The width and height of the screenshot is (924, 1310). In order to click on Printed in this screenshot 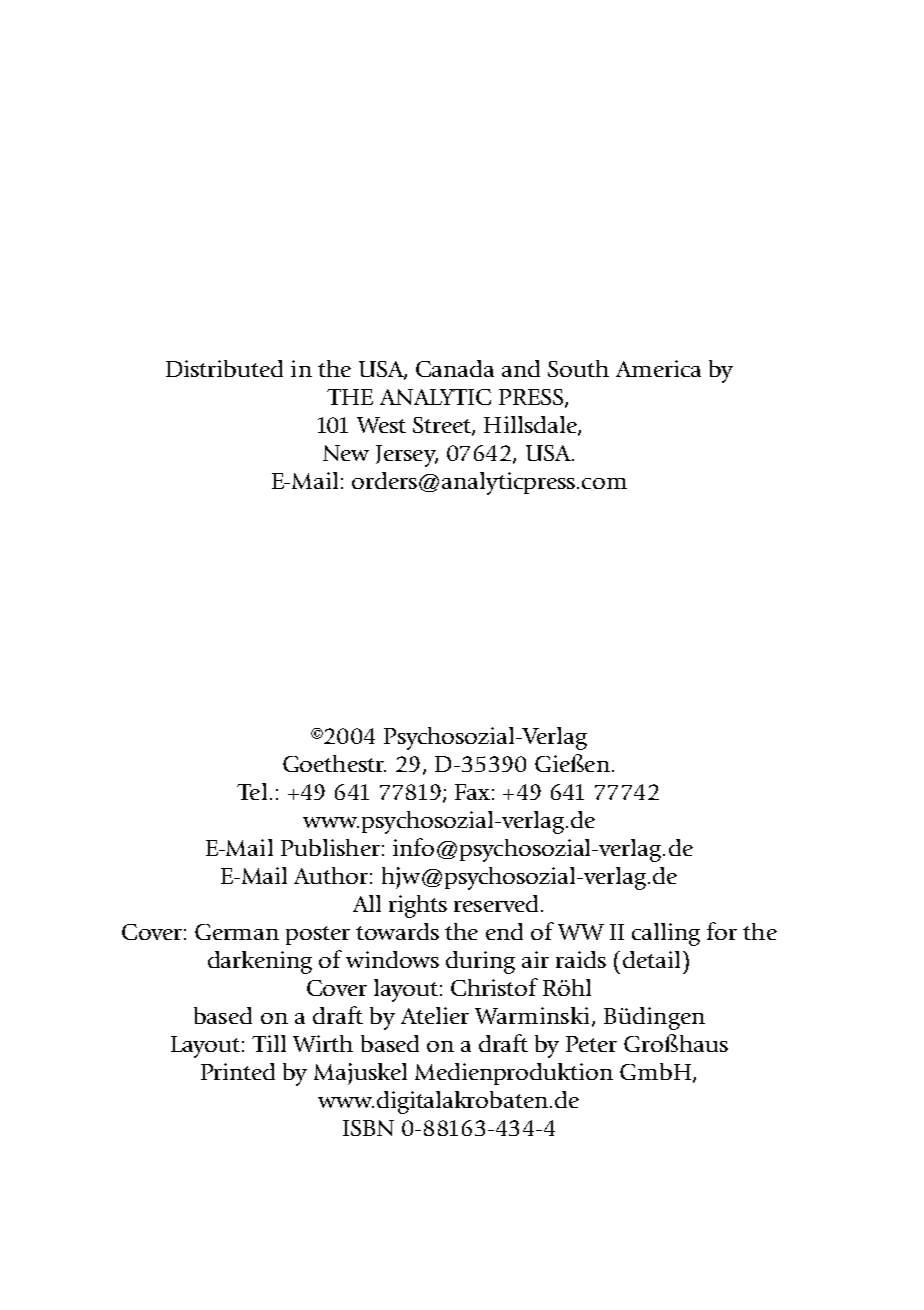, I will do `click(238, 1071)`.
